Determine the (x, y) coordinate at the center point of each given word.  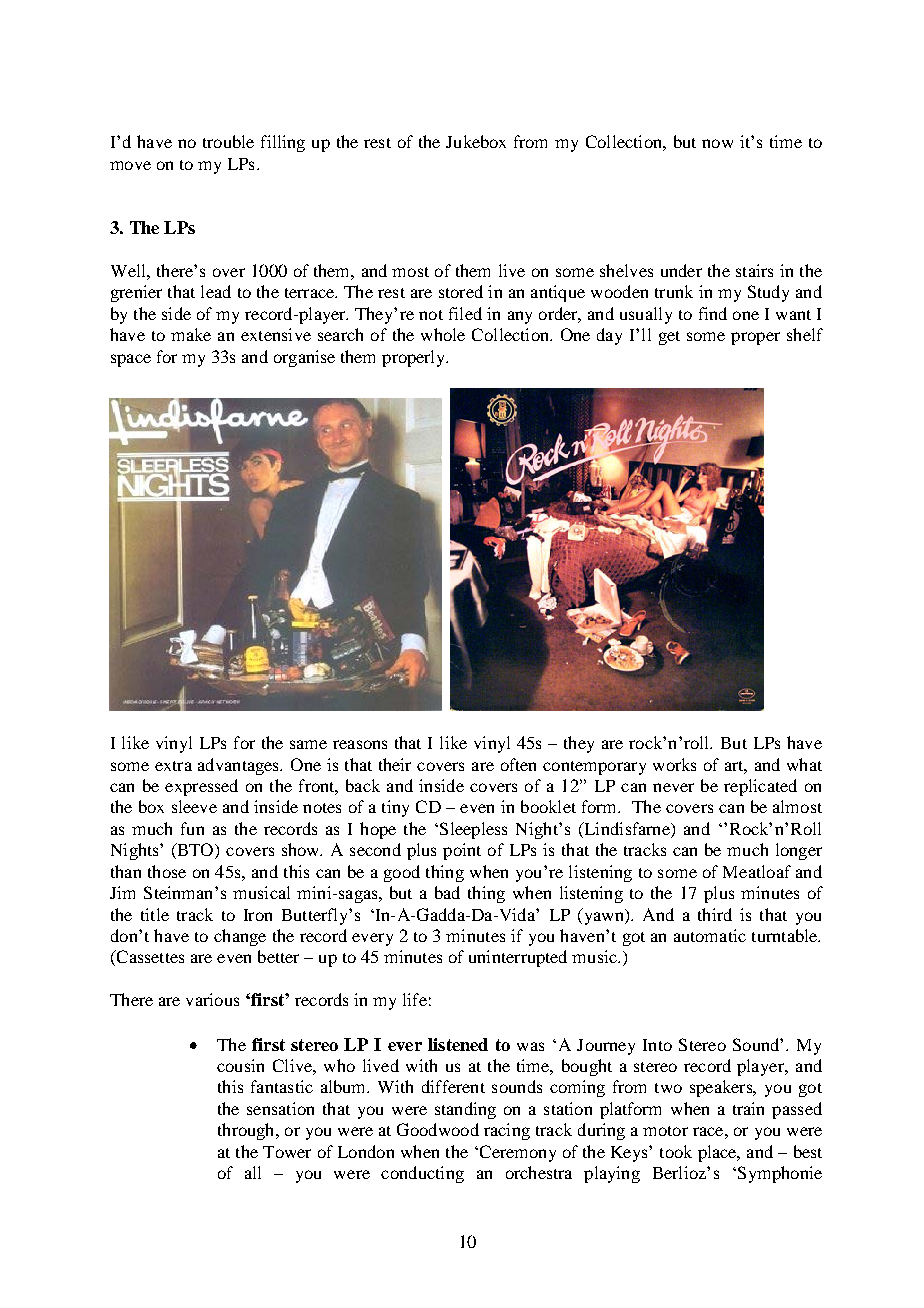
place (718, 1153)
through (247, 1131)
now (717, 143)
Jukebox (476, 141)
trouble (228, 141)
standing (465, 1110)
